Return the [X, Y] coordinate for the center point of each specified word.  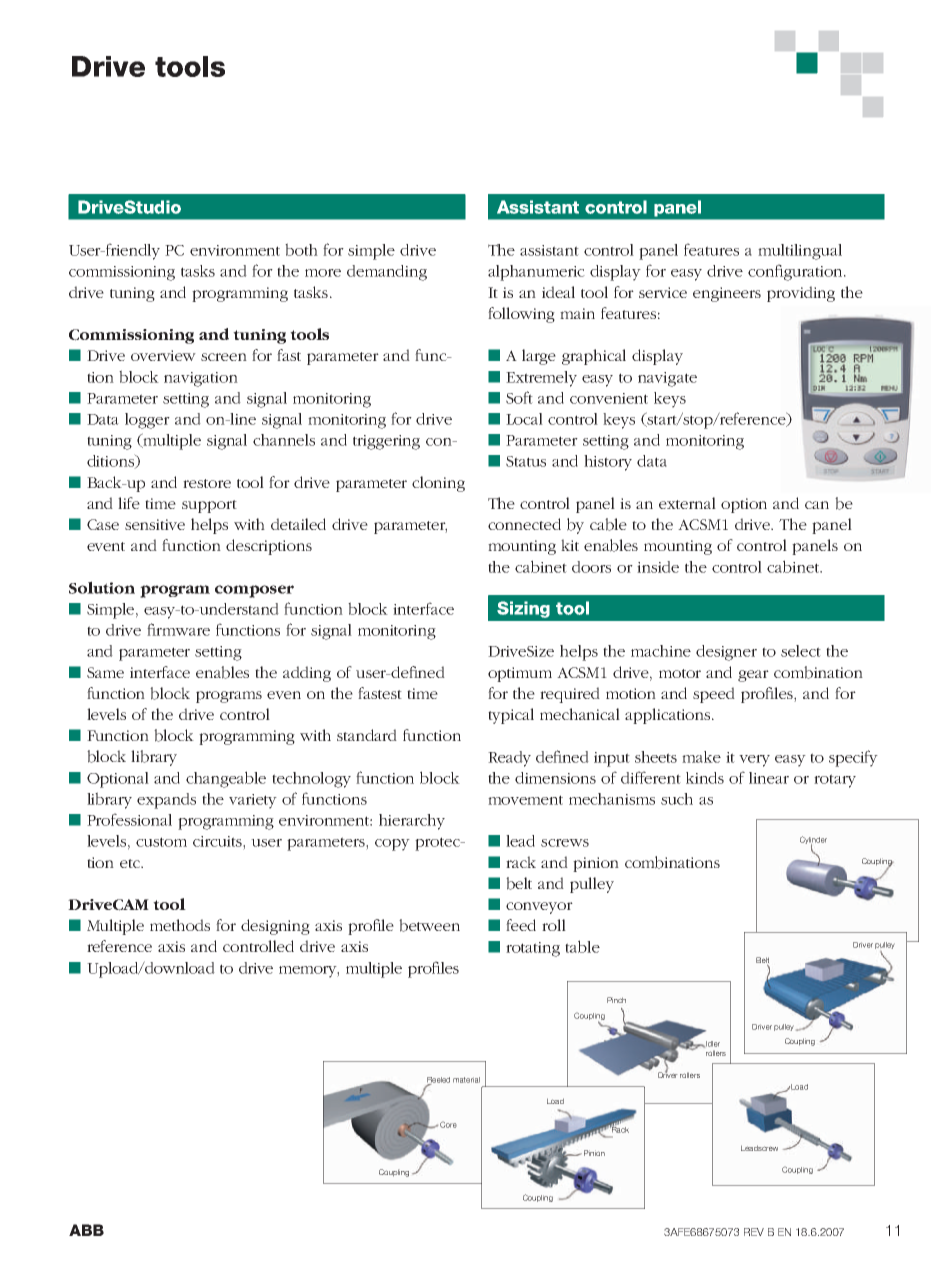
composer [254, 591]
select [801, 651]
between [429, 925]
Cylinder [813, 841]
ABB [86, 1230]
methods [180, 925]
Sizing [523, 609]
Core [448, 1124]
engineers [727, 294]
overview [163, 355]
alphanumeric [536, 273]
